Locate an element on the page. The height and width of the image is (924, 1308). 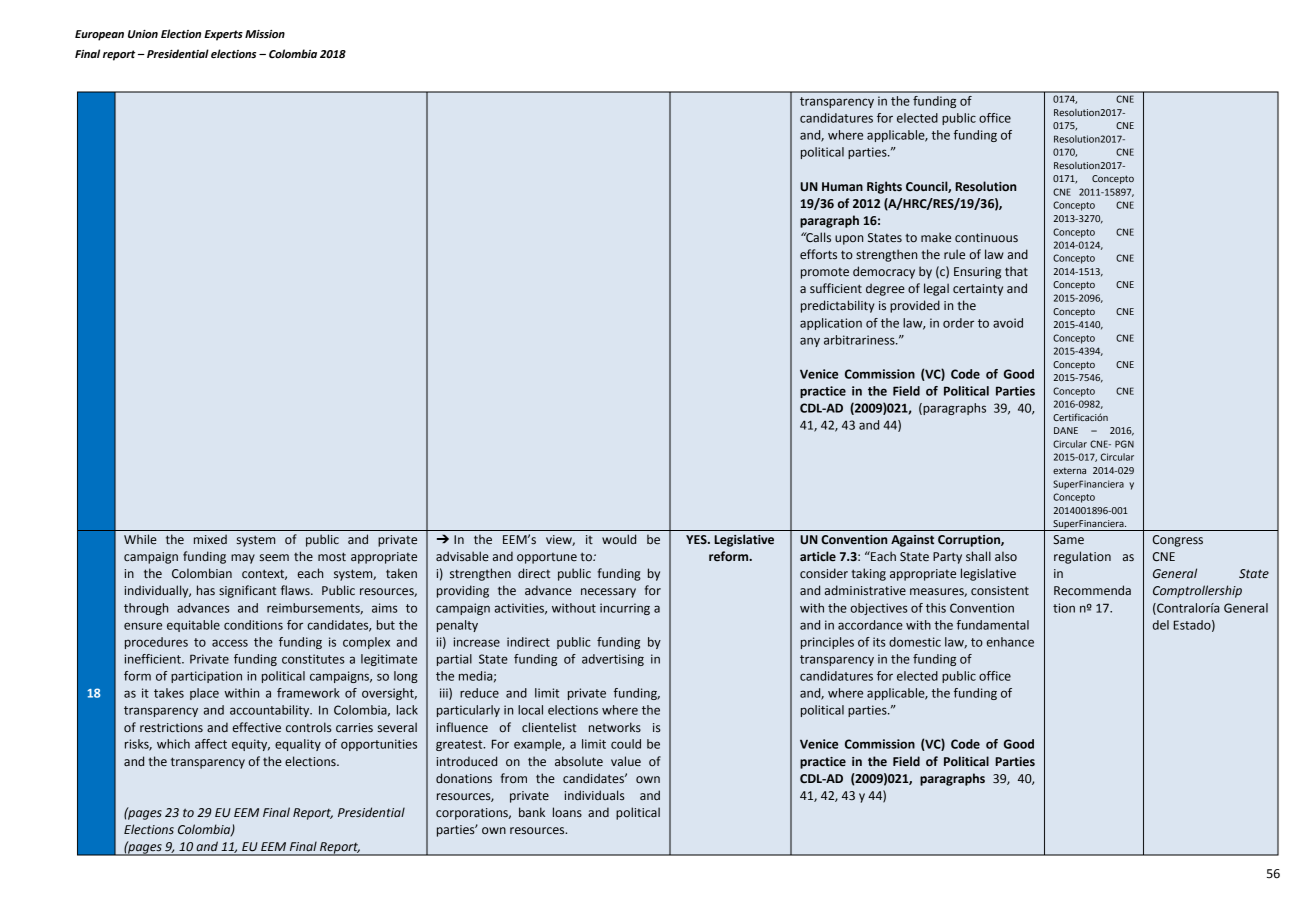
Human is located at coordinates (842, 186).
